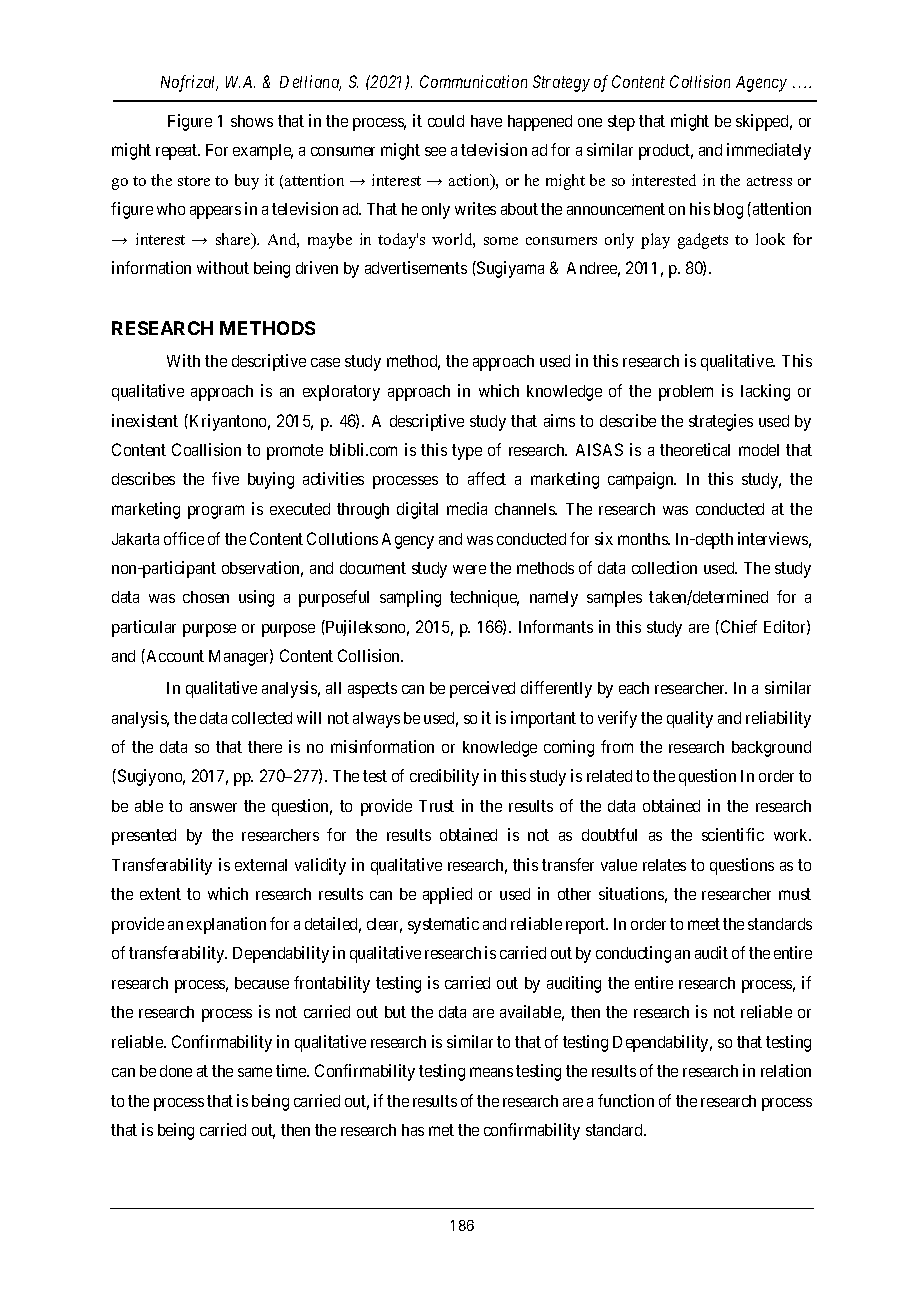 The width and height of the page is (924, 1308). I want to click on collection, so click(664, 567).
